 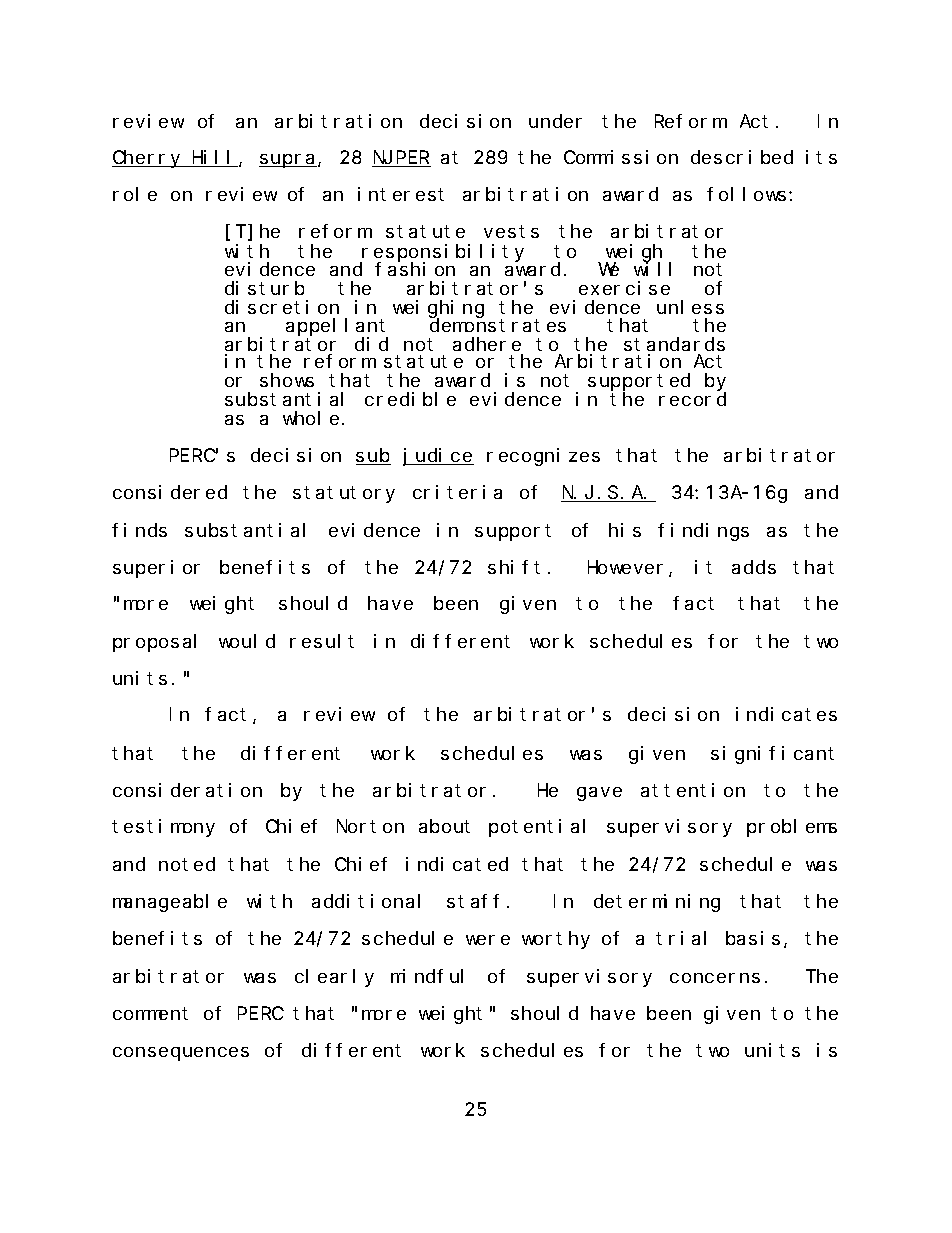 What do you see at coordinates (786, 714) in the screenshot?
I see `indicates` at bounding box center [786, 714].
